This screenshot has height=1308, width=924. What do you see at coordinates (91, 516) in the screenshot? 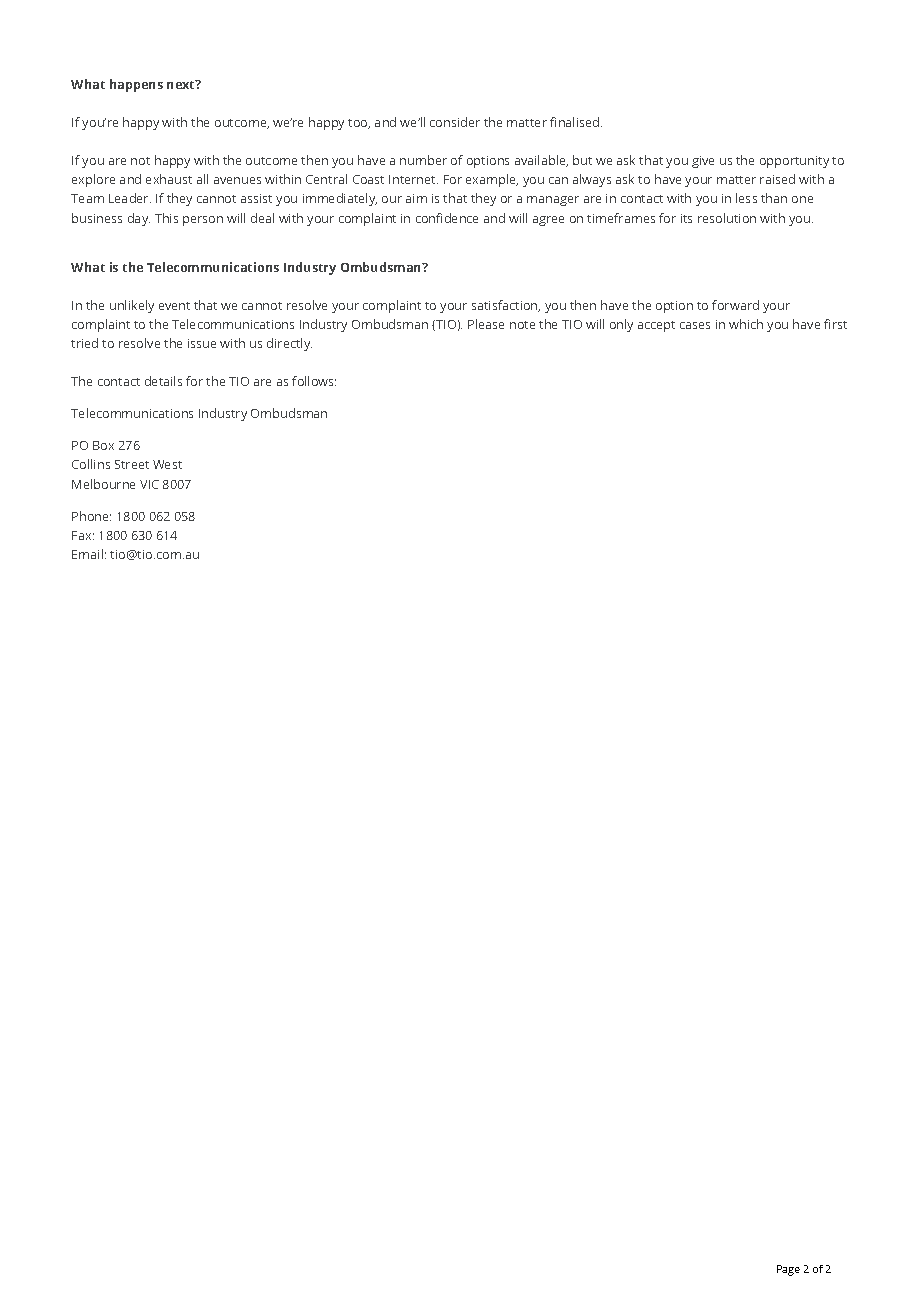
I see `Phone` at bounding box center [91, 516].
